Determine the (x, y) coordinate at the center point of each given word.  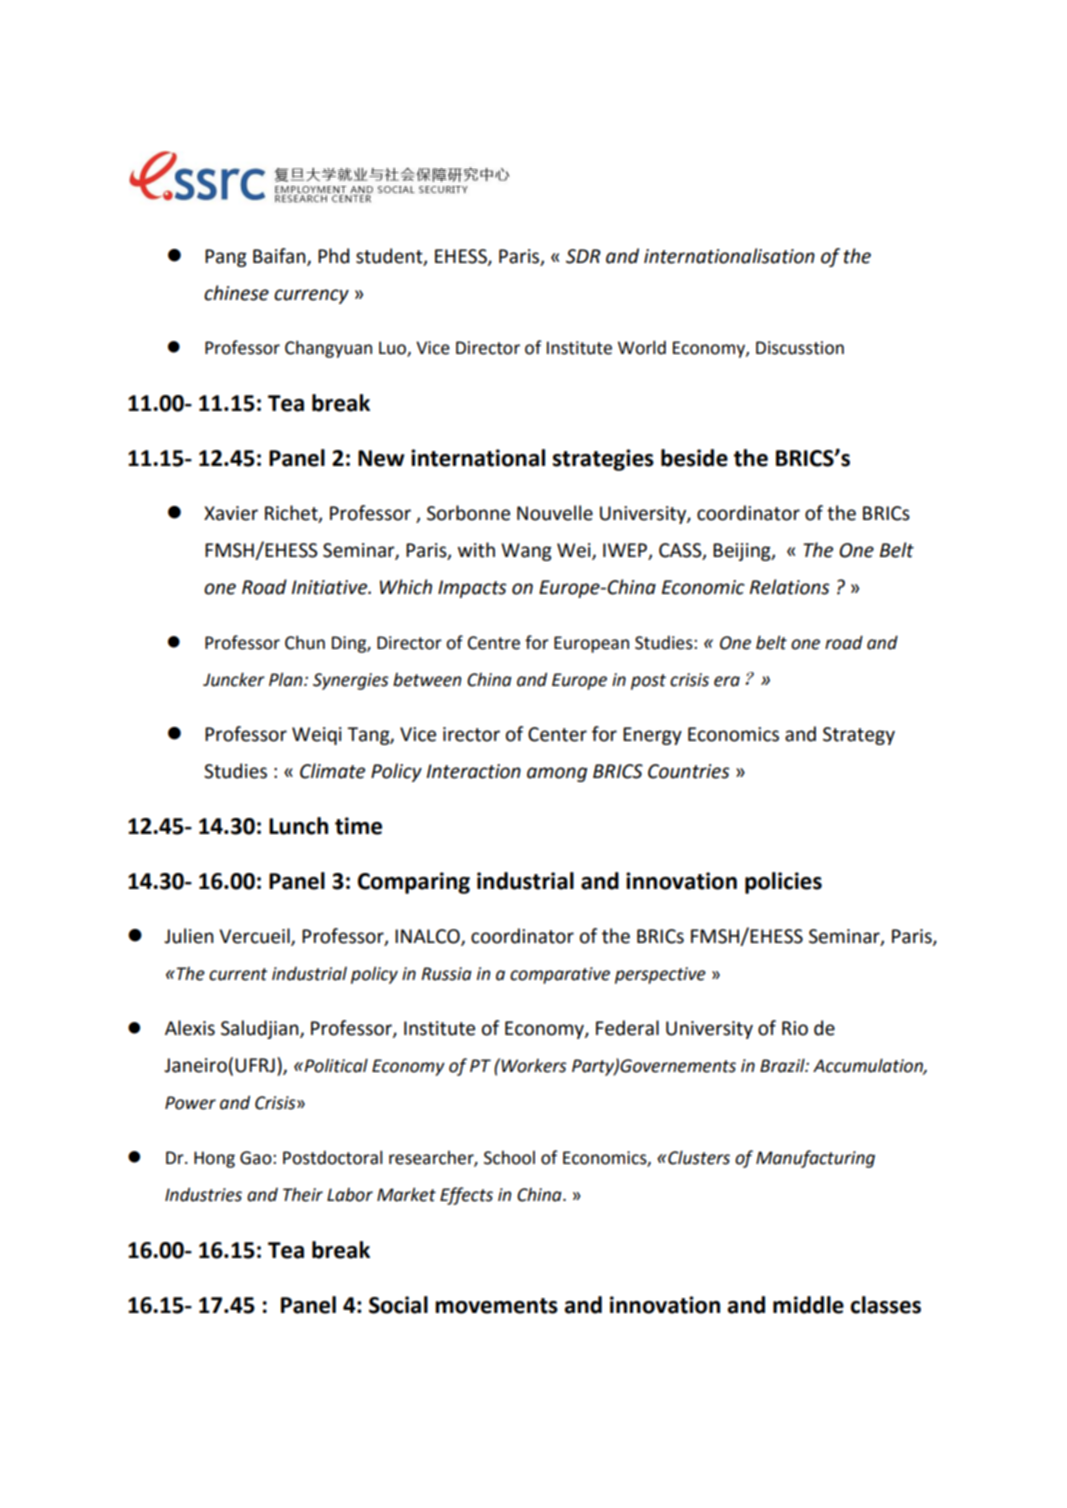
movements (496, 1306)
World (642, 348)
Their (303, 1194)
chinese (236, 293)
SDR (583, 256)
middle (808, 1305)
